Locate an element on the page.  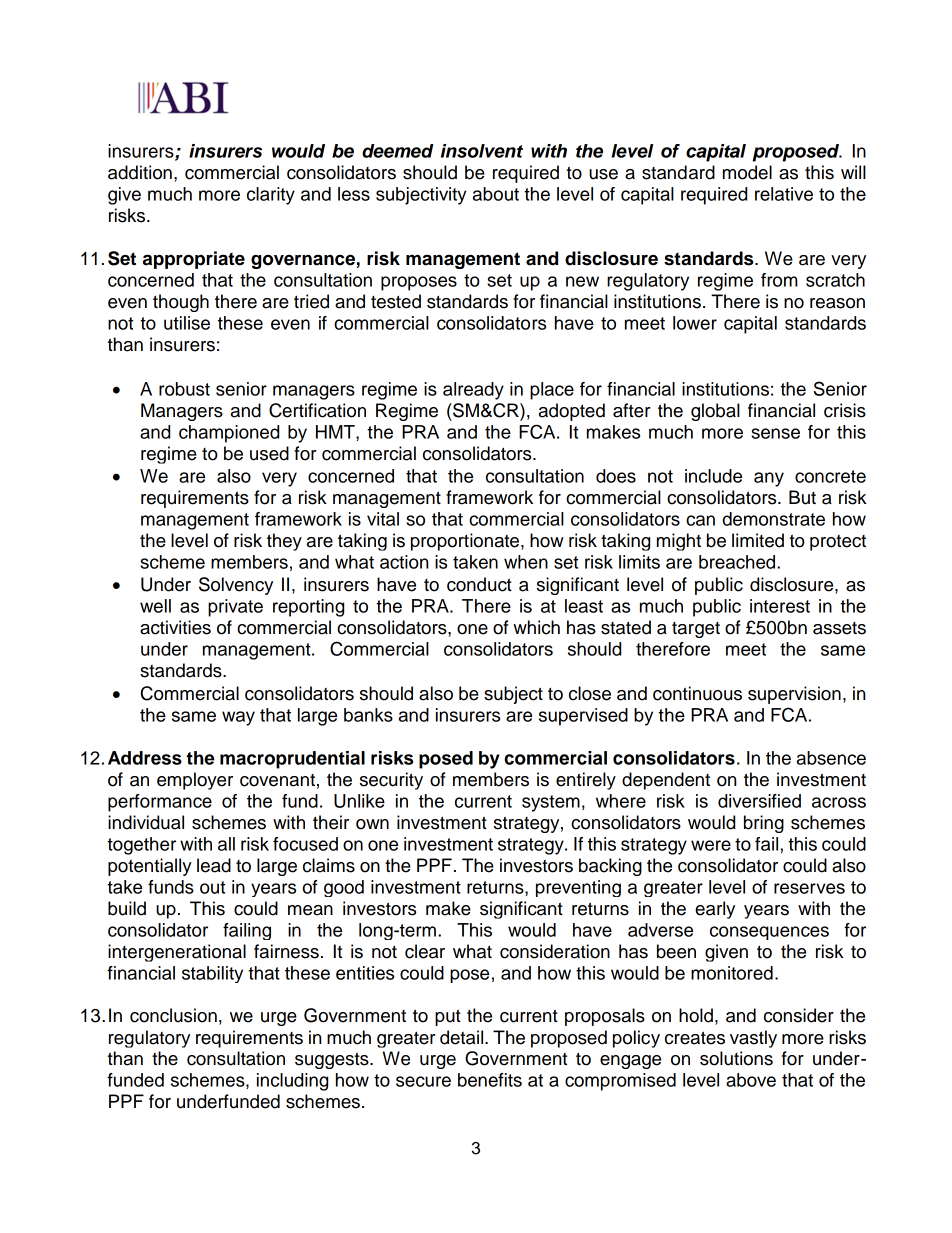
model is located at coordinates (747, 172).
